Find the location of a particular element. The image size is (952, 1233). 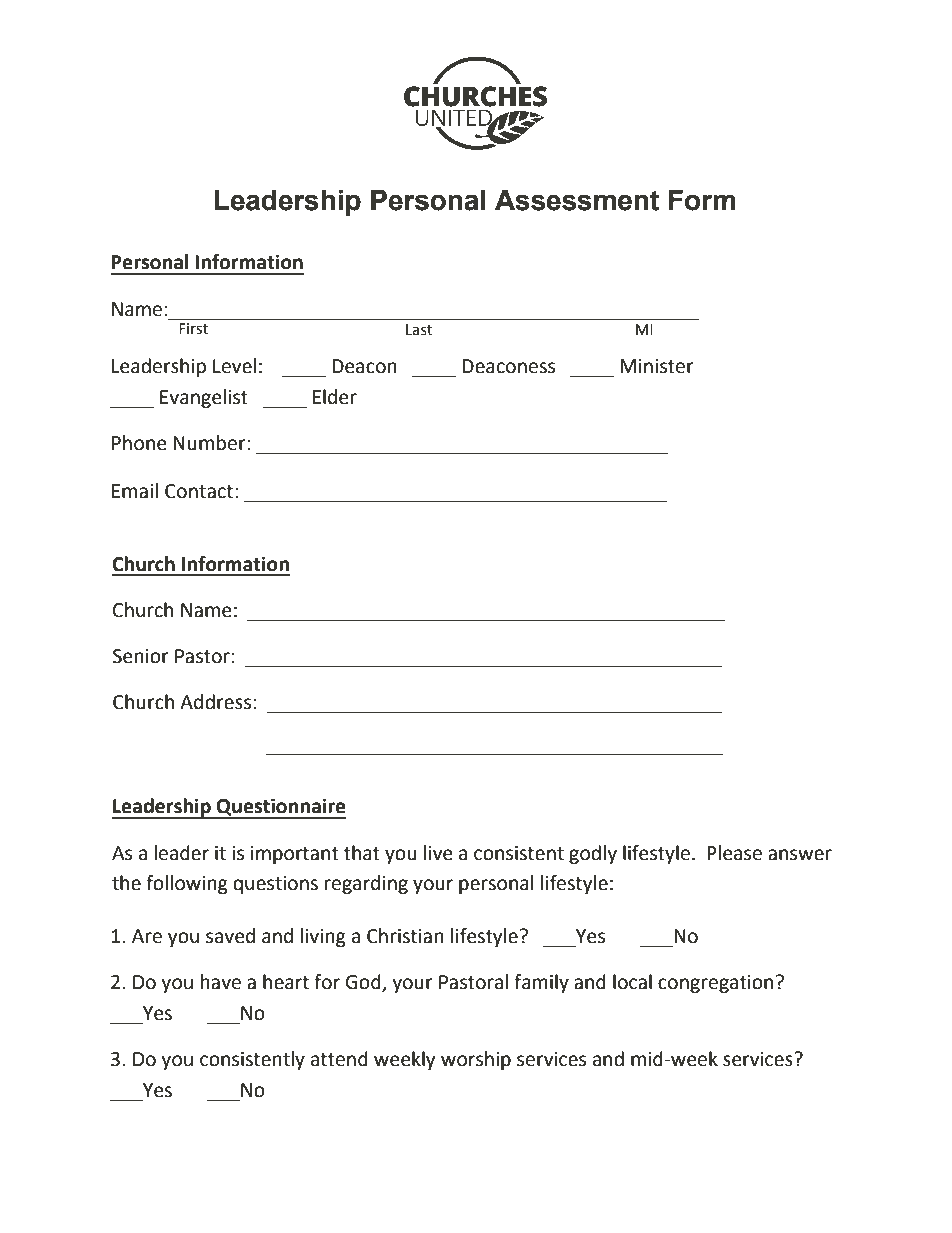

Evangelist is located at coordinates (204, 398).
